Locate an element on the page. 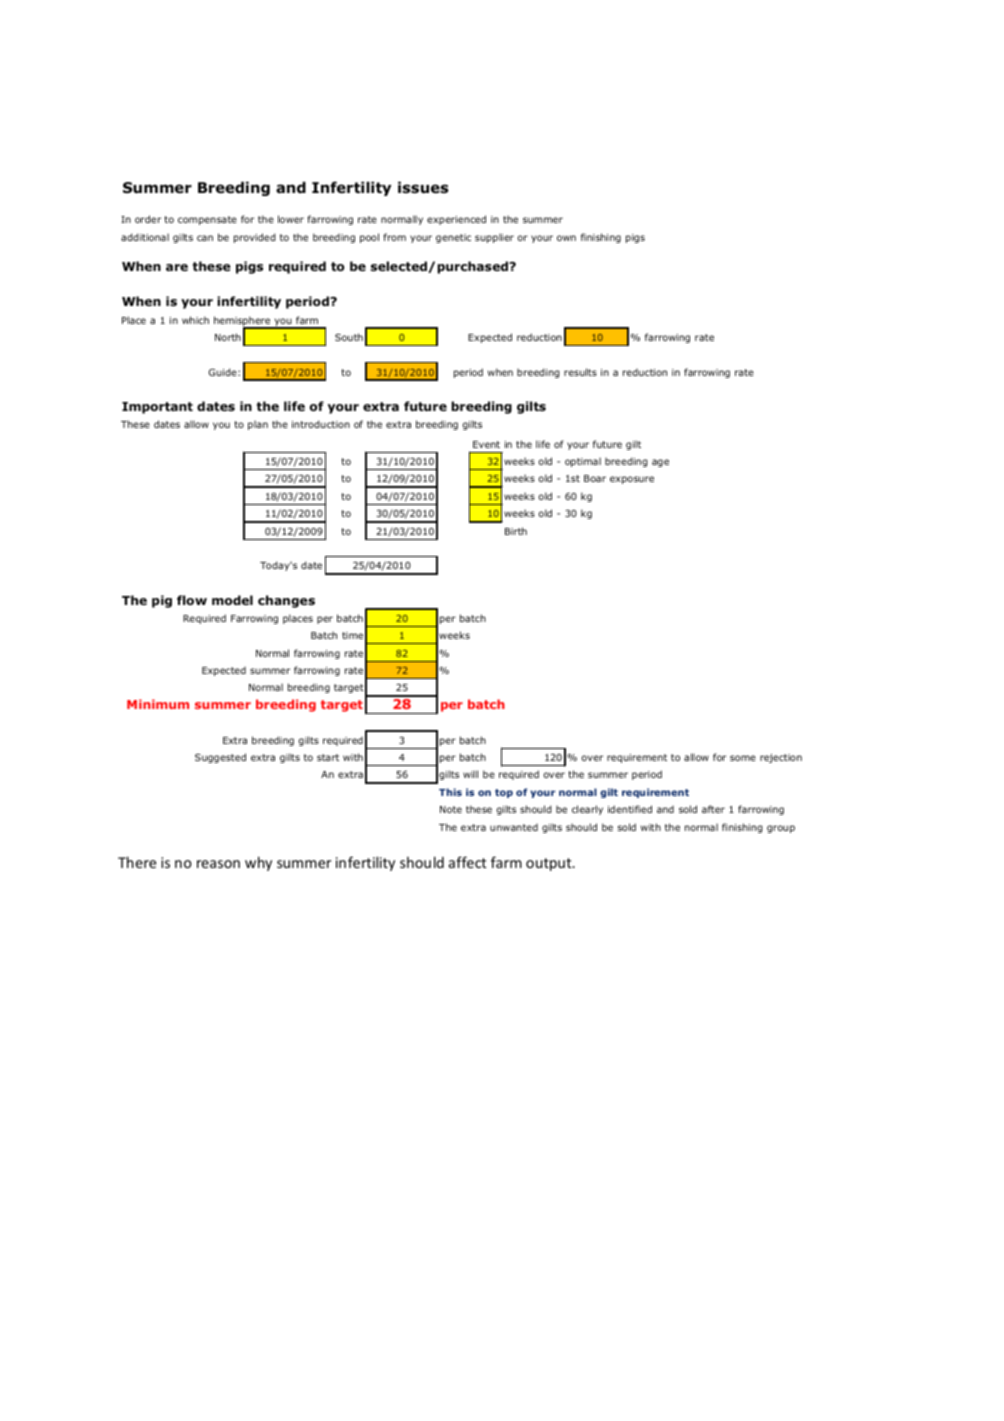 This document has width=1004, height=1421. experienced is located at coordinates (456, 220).
